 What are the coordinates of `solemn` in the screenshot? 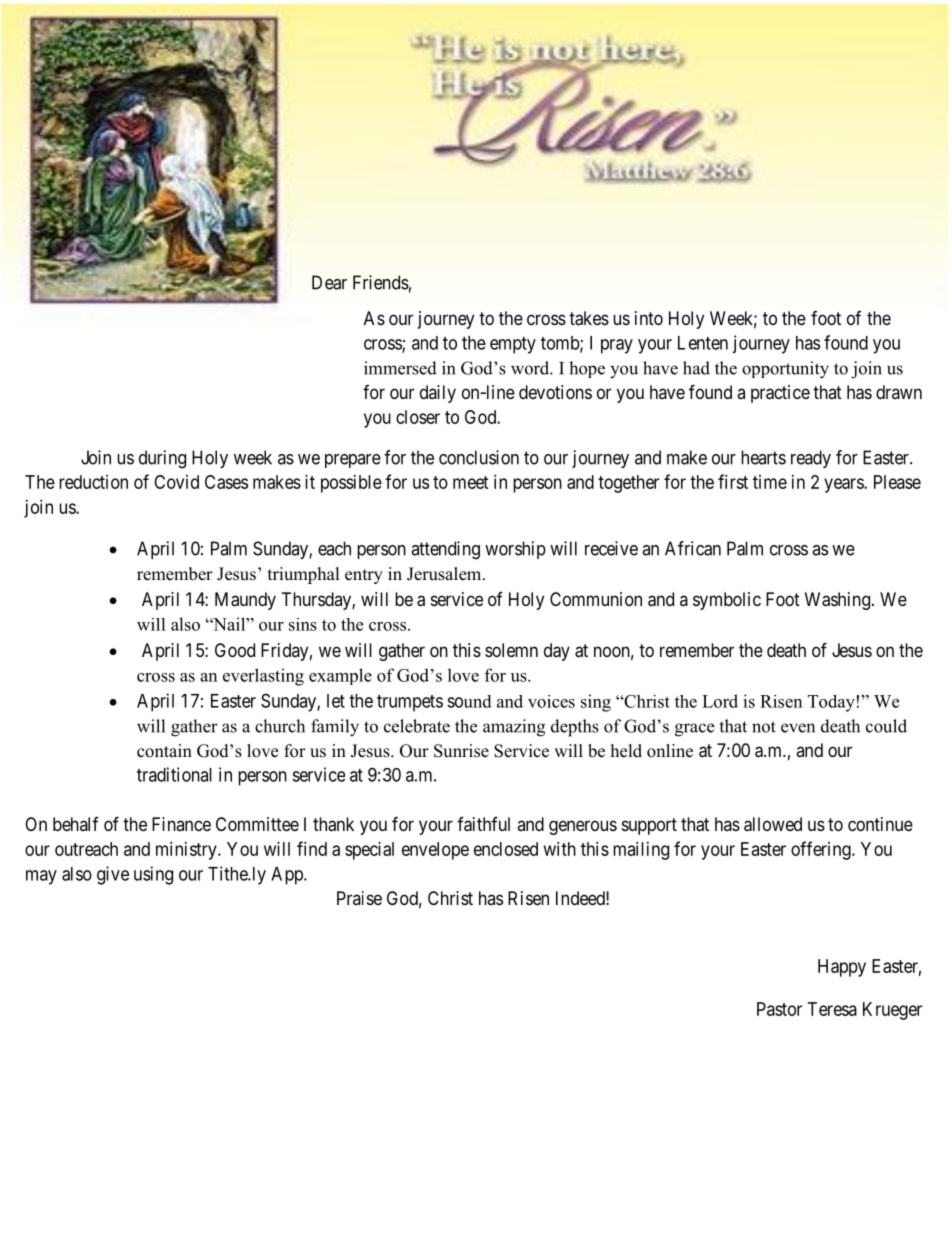 It's located at (511, 650).
